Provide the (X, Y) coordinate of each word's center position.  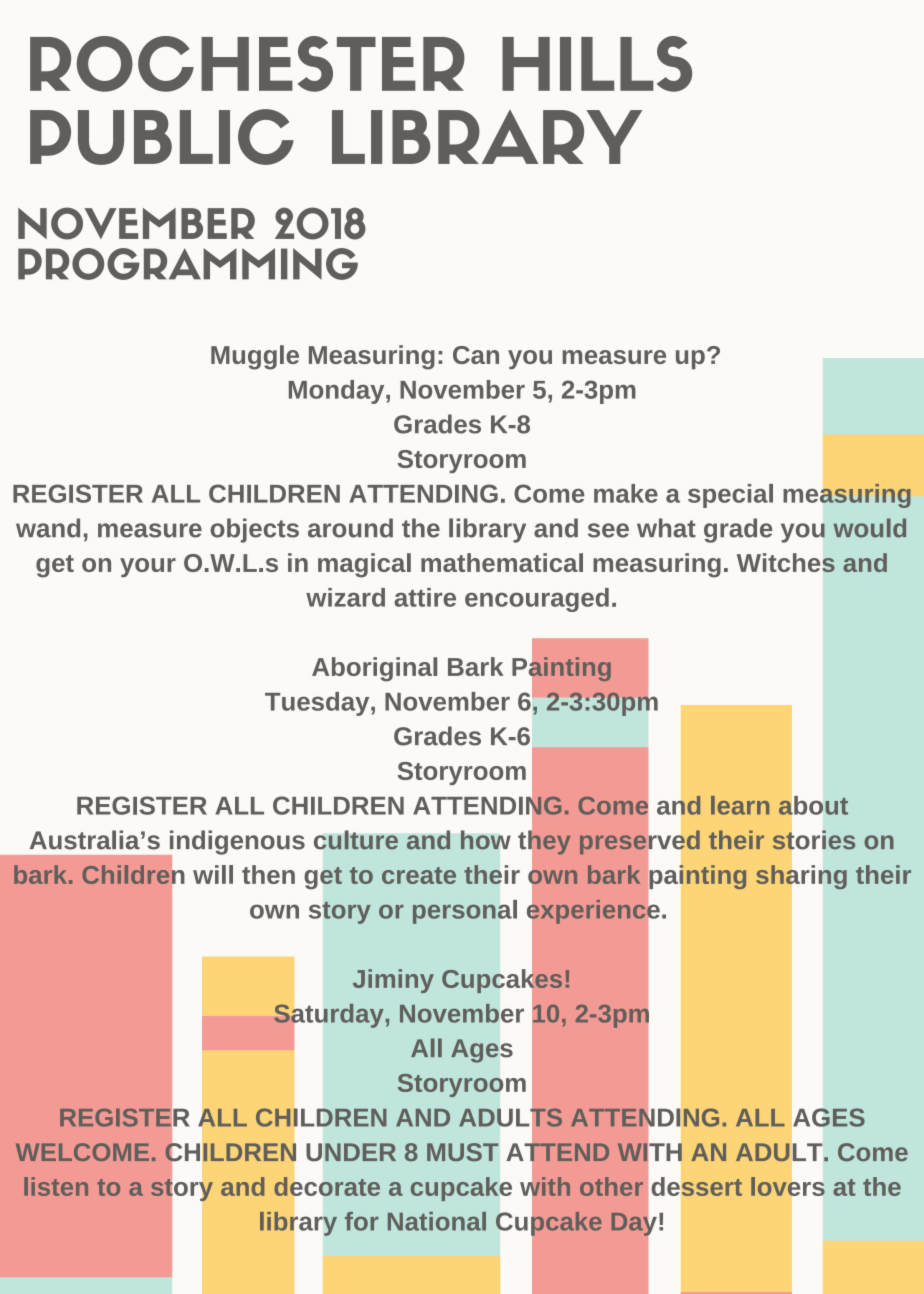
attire (425, 597)
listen (56, 1186)
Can (476, 355)
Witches (786, 563)
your (148, 567)
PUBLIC (162, 137)
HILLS (597, 64)
